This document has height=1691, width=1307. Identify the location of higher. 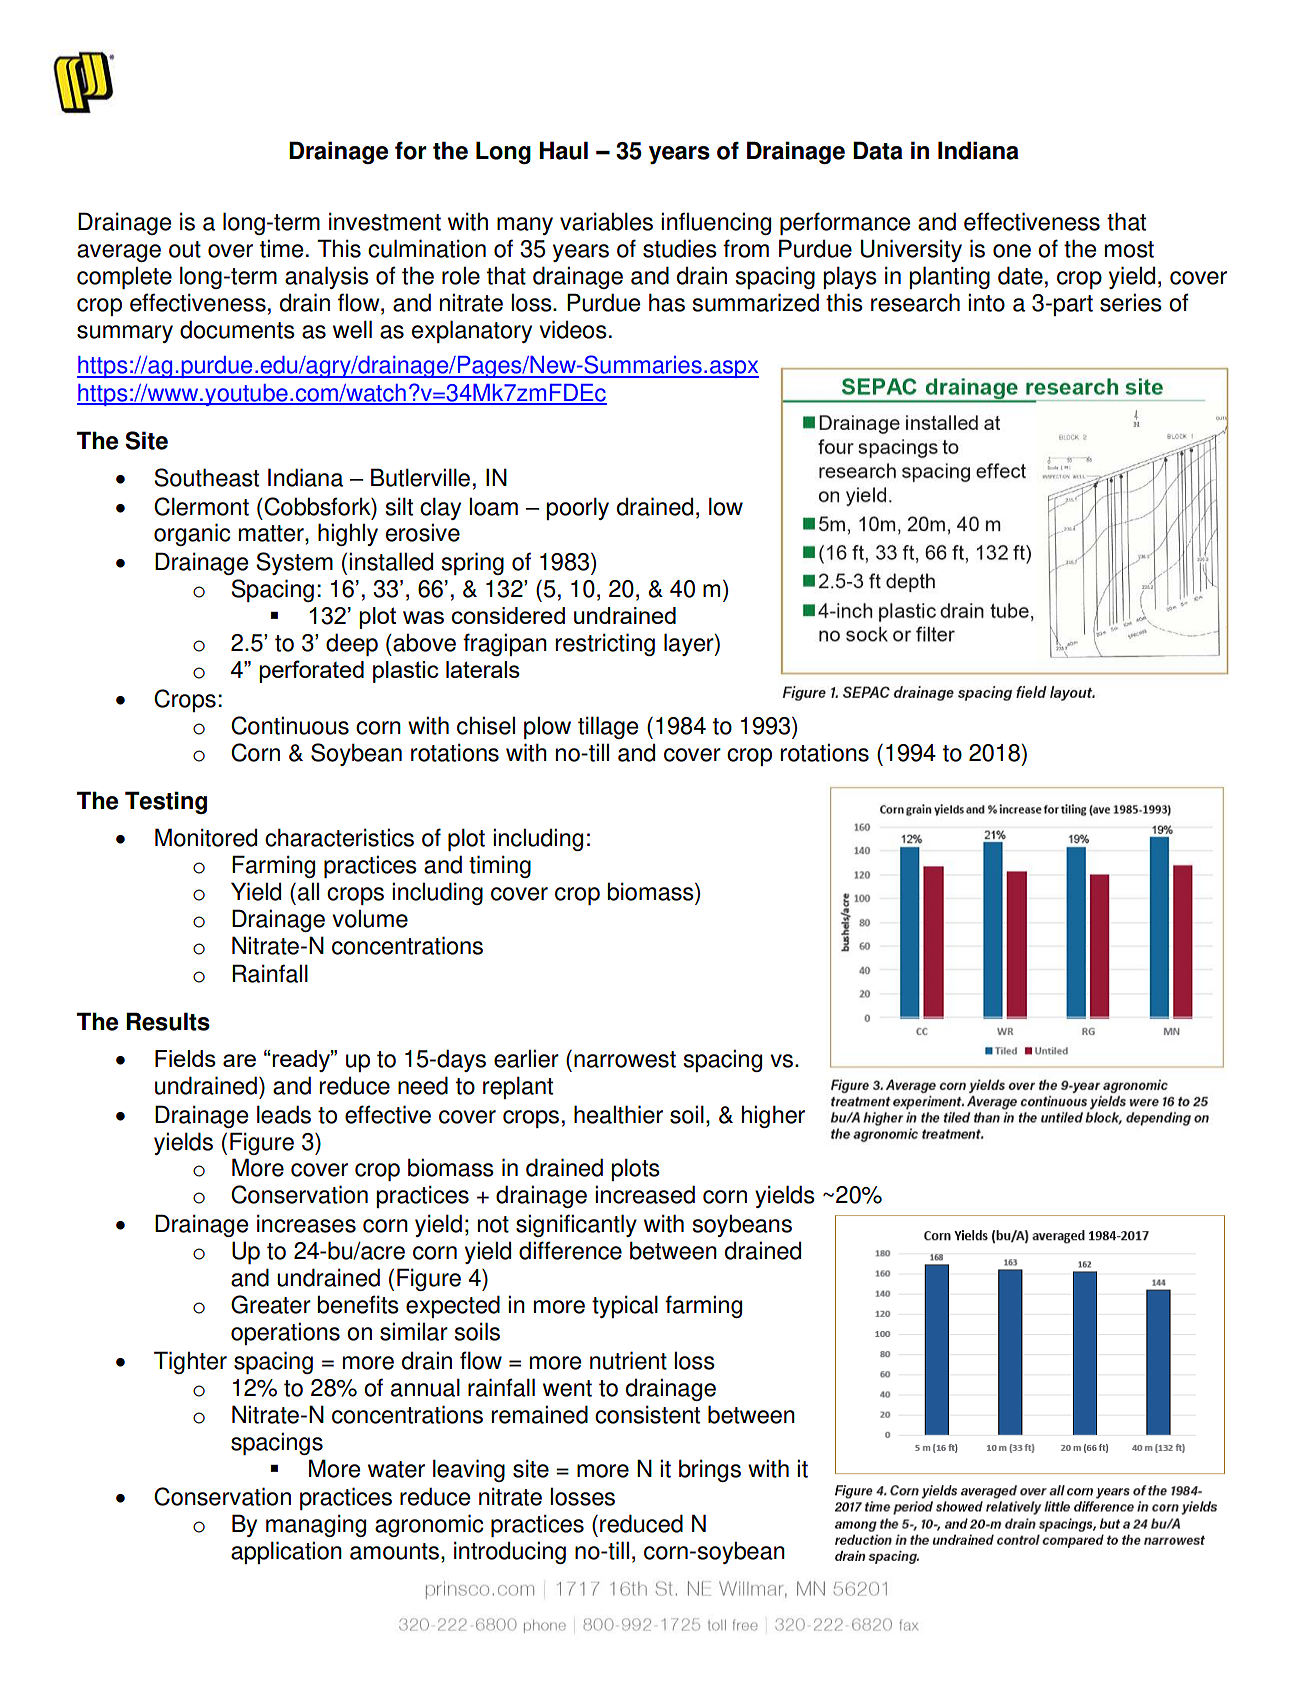
(773, 1116).
